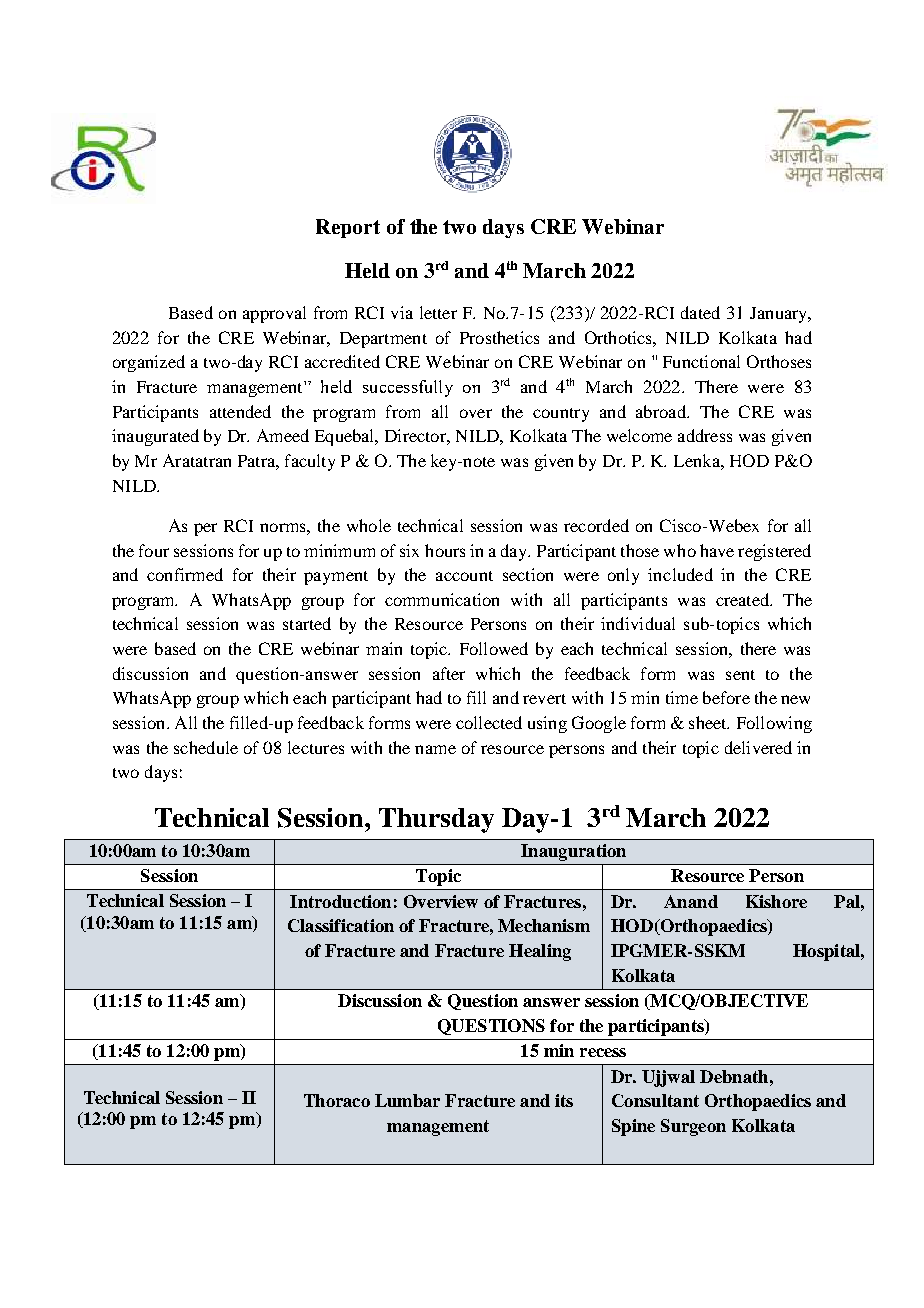 This screenshot has height=1308, width=924. What do you see at coordinates (740, 675) in the screenshot?
I see `sent` at bounding box center [740, 675].
